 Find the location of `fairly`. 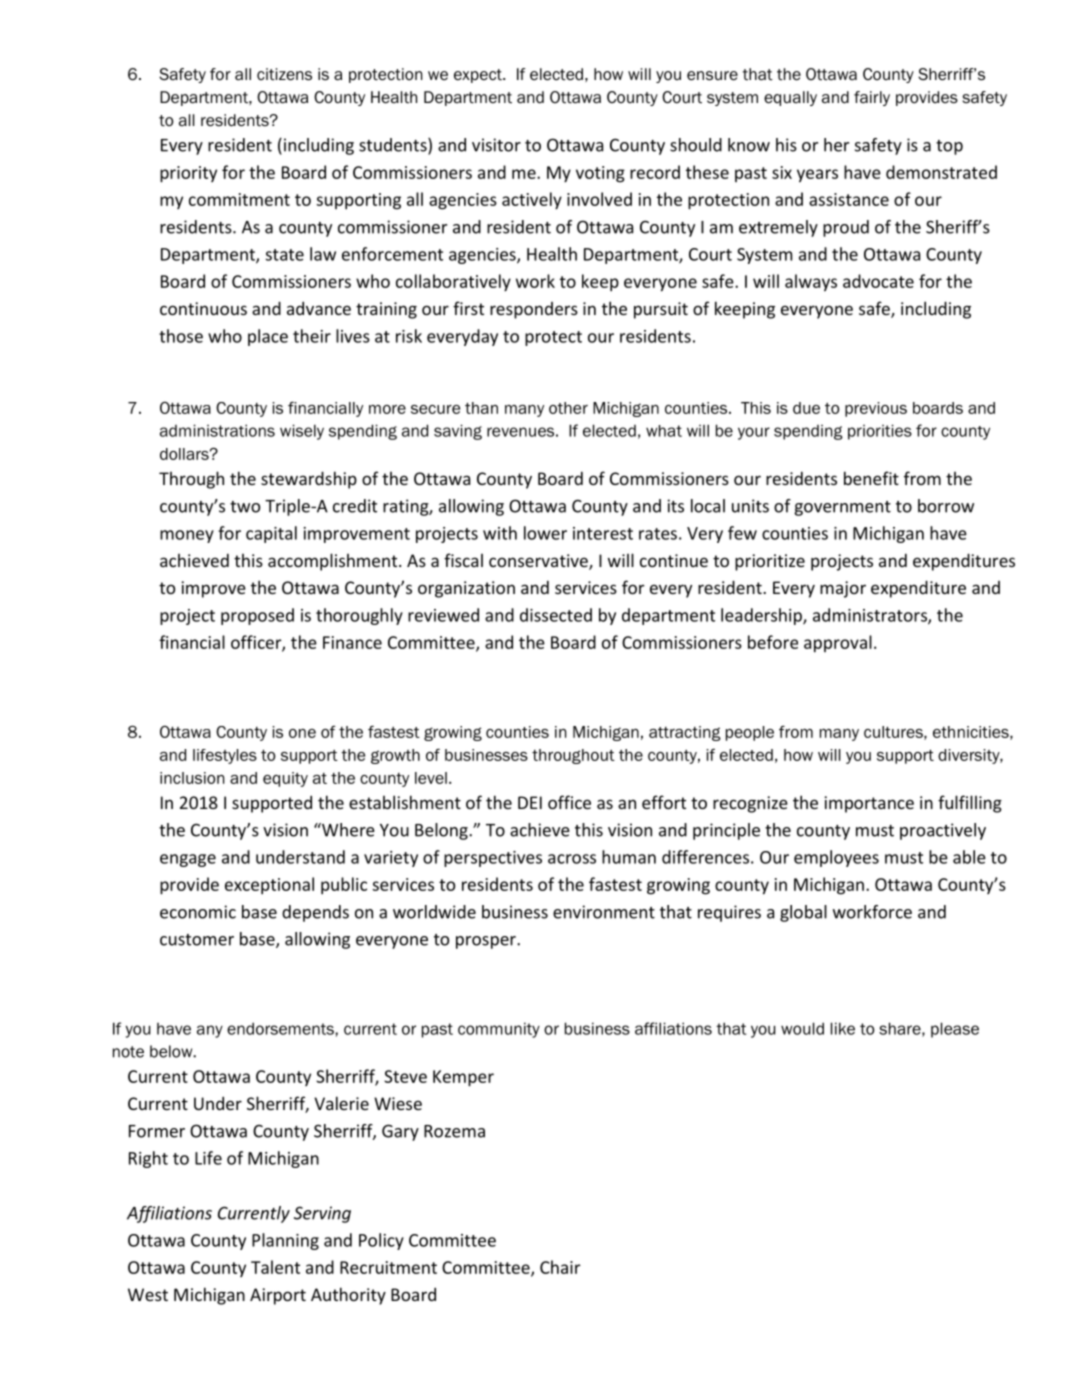

fairly is located at coordinates (872, 98).
